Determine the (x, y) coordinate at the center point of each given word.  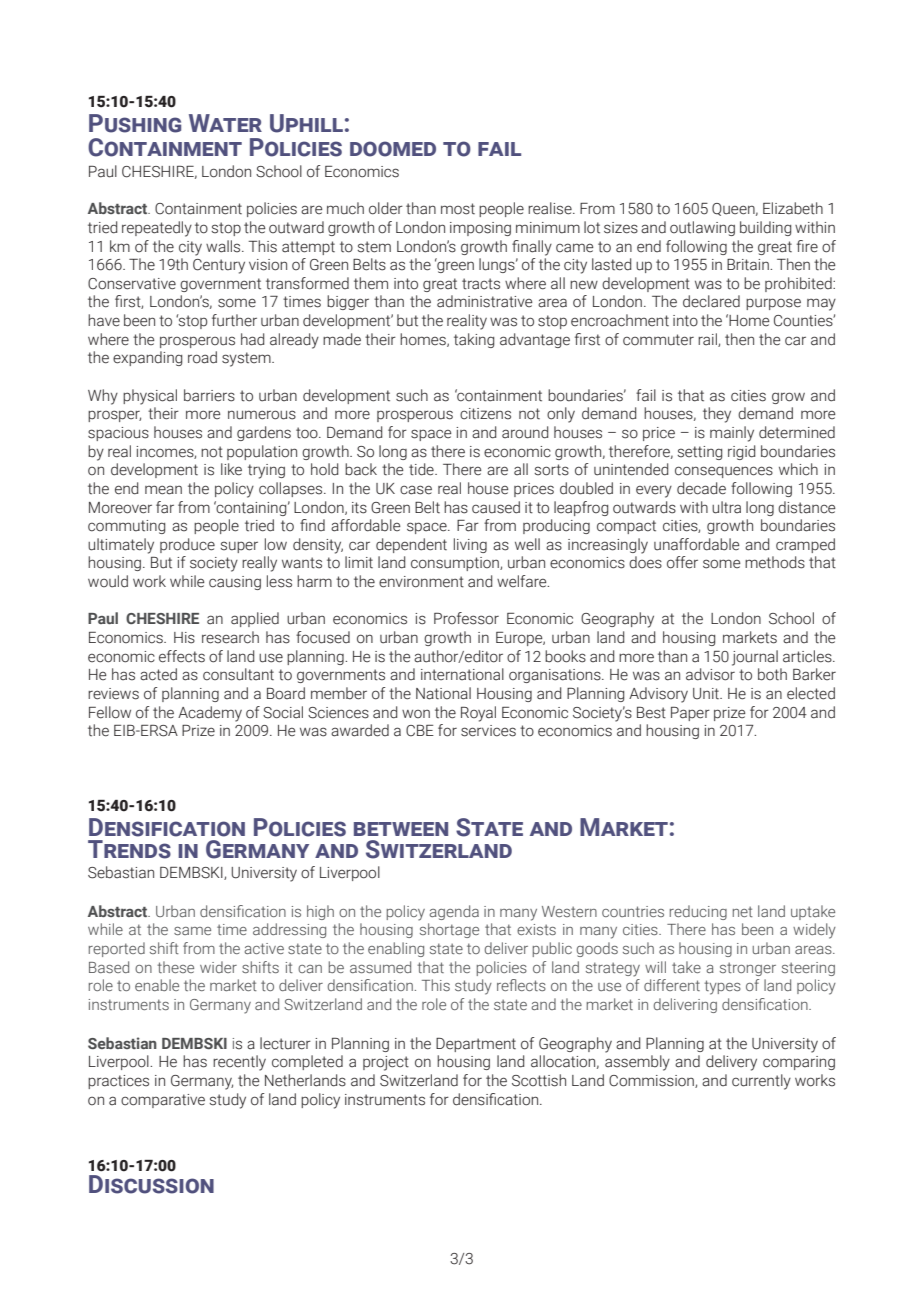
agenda (454, 912)
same (192, 931)
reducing (698, 912)
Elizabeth (793, 208)
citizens (485, 414)
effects (182, 656)
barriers (209, 395)
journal (755, 658)
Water (225, 123)
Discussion (151, 1184)
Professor (466, 618)
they (717, 415)
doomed (393, 149)
